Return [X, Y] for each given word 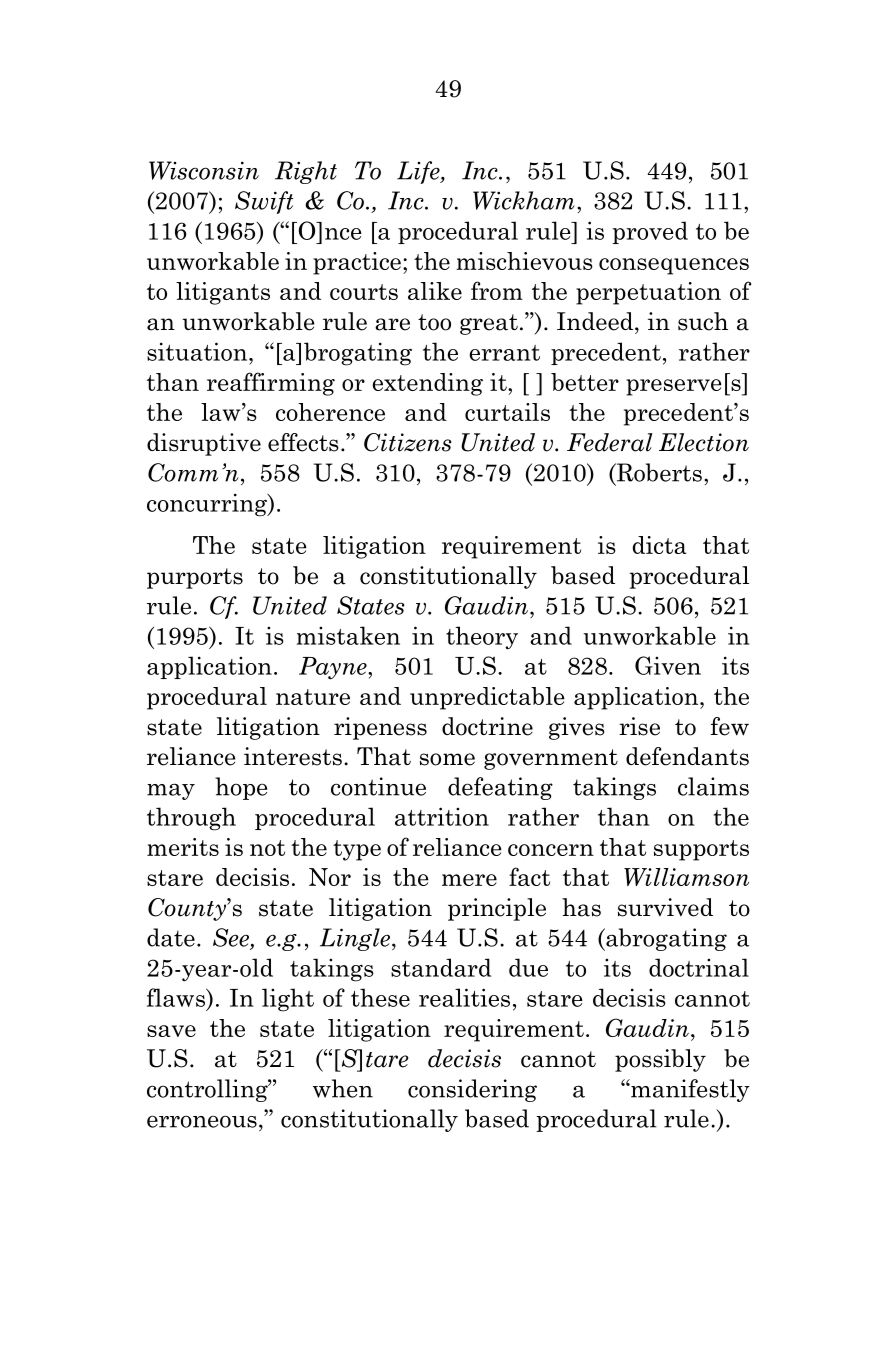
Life [419, 172]
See [232, 938]
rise [639, 726]
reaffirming [271, 384]
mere [469, 880]
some [447, 759]
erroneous [202, 1121]
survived [665, 907]
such [703, 321]
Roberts [658, 473]
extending [427, 384]
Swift [264, 202]
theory [482, 638]
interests [293, 756]
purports [195, 578]
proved [650, 232]
